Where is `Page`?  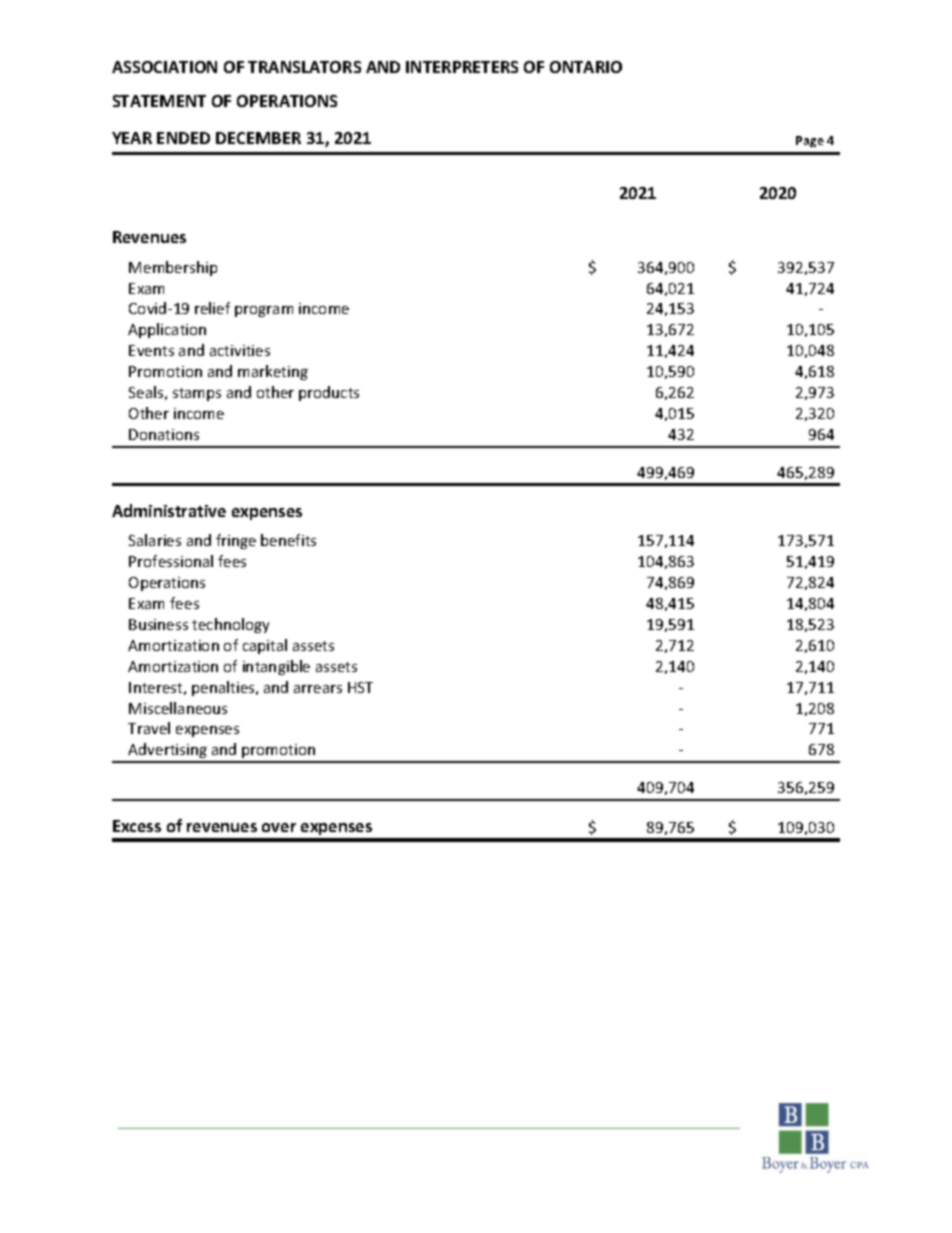
Page is located at coordinates (810, 141).
